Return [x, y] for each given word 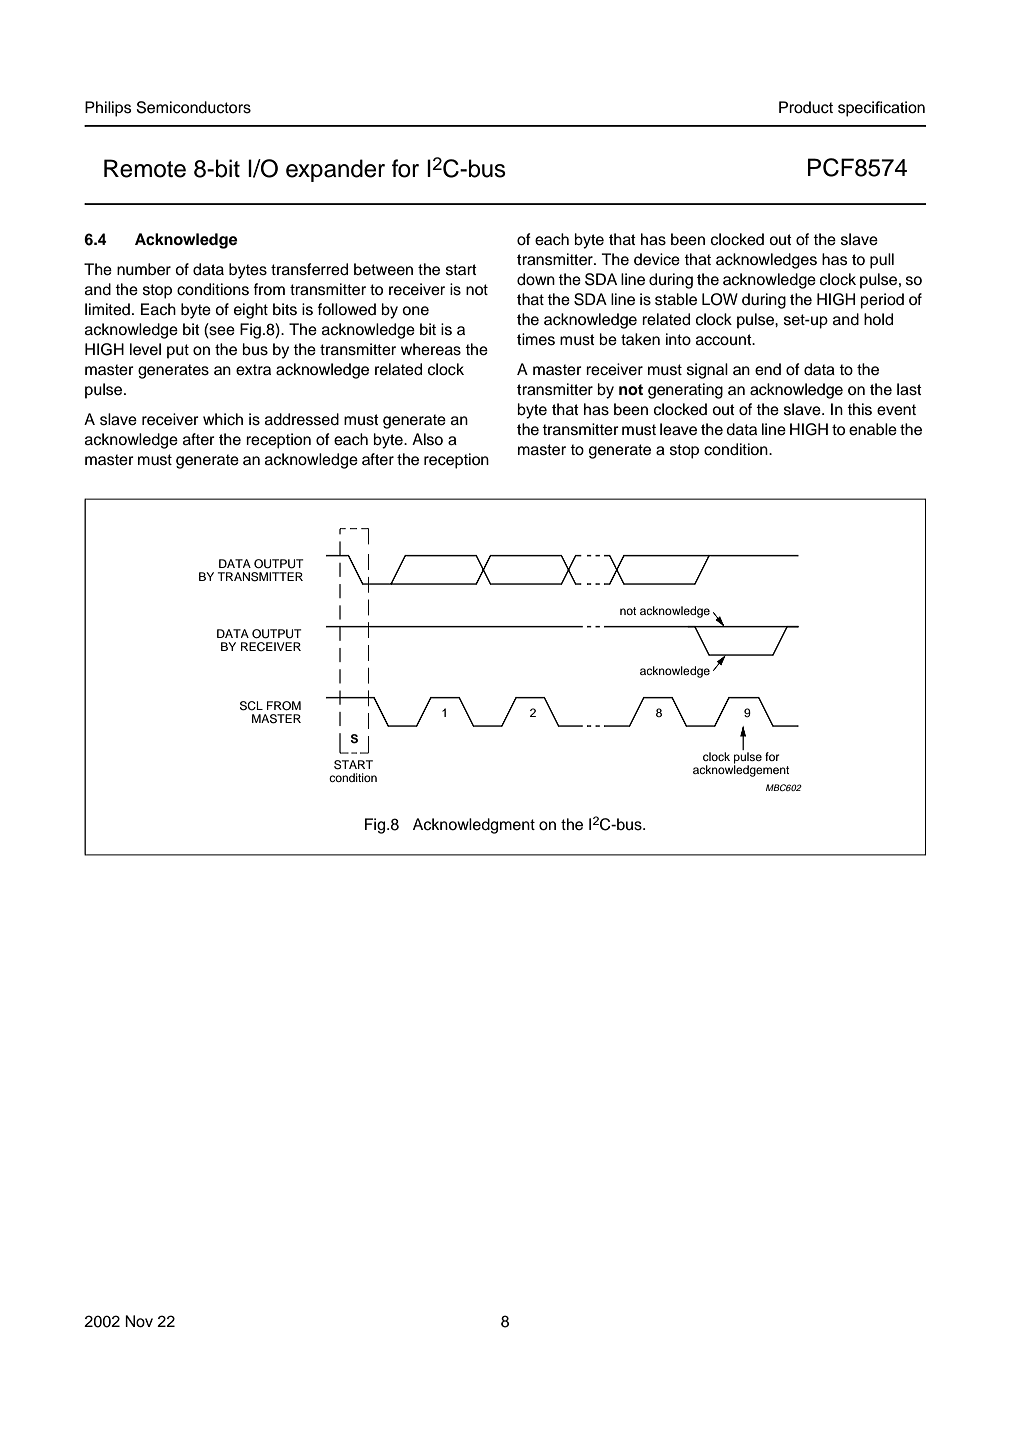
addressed [302, 419]
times [536, 339]
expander [335, 170]
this [859, 409]
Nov [139, 1321]
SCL [251, 706]
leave [678, 429]
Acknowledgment [474, 826]
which [223, 419]
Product [806, 107]
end [768, 369]
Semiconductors [194, 107]
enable [873, 429]
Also [427, 439]
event [896, 410]
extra [253, 370]
